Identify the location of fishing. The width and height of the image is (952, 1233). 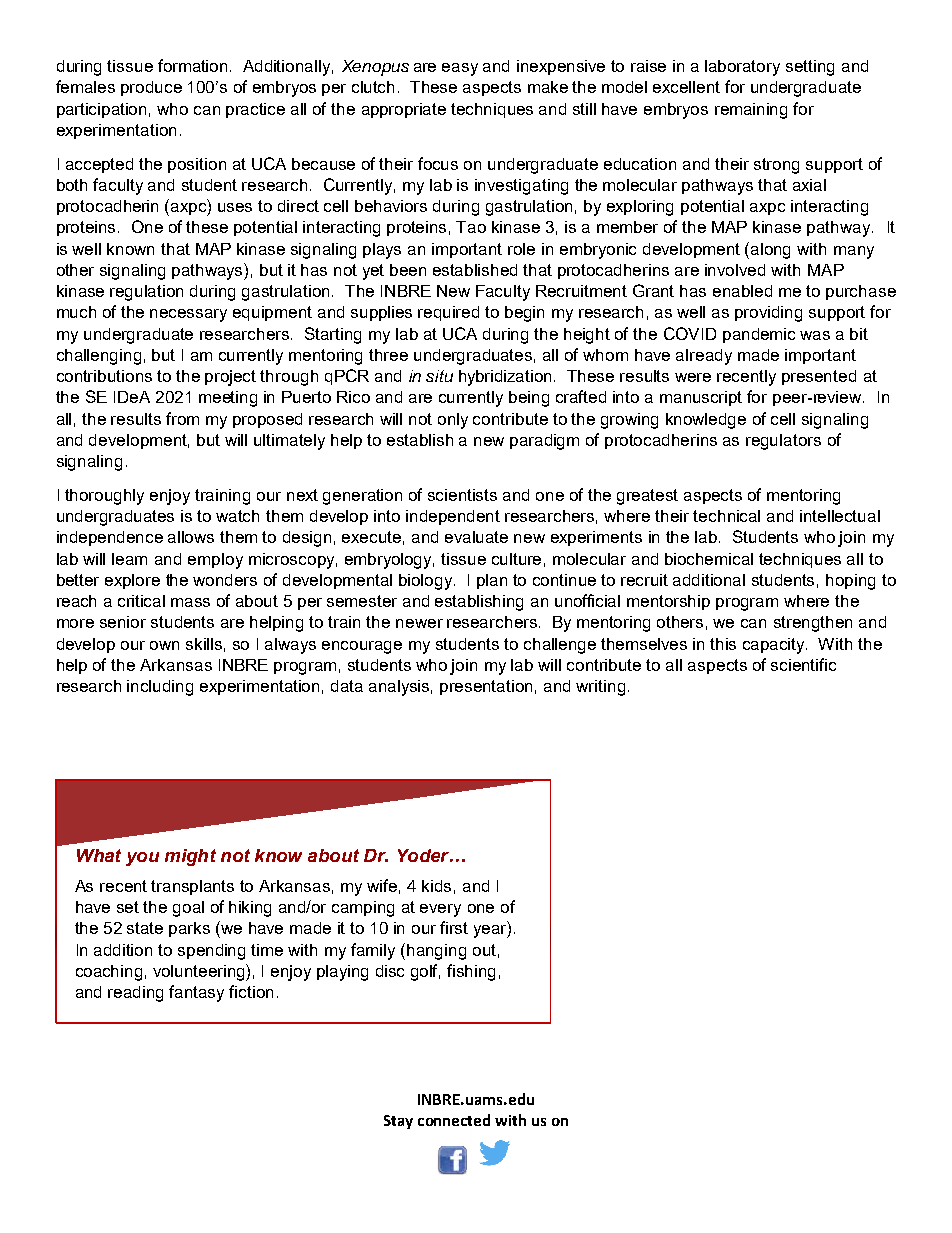
(471, 972).
